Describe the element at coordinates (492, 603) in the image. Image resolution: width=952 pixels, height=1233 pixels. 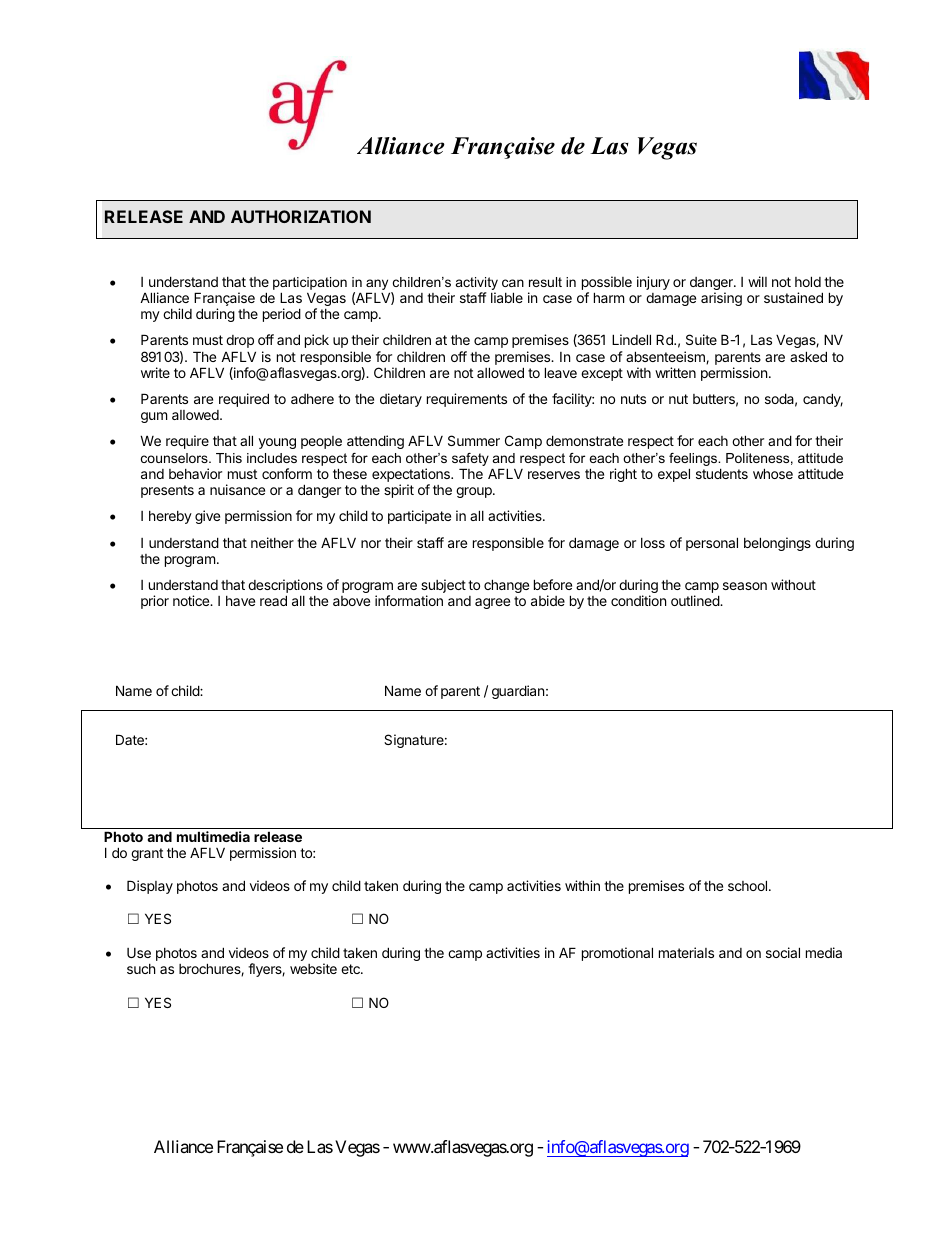
I see `agree` at that location.
